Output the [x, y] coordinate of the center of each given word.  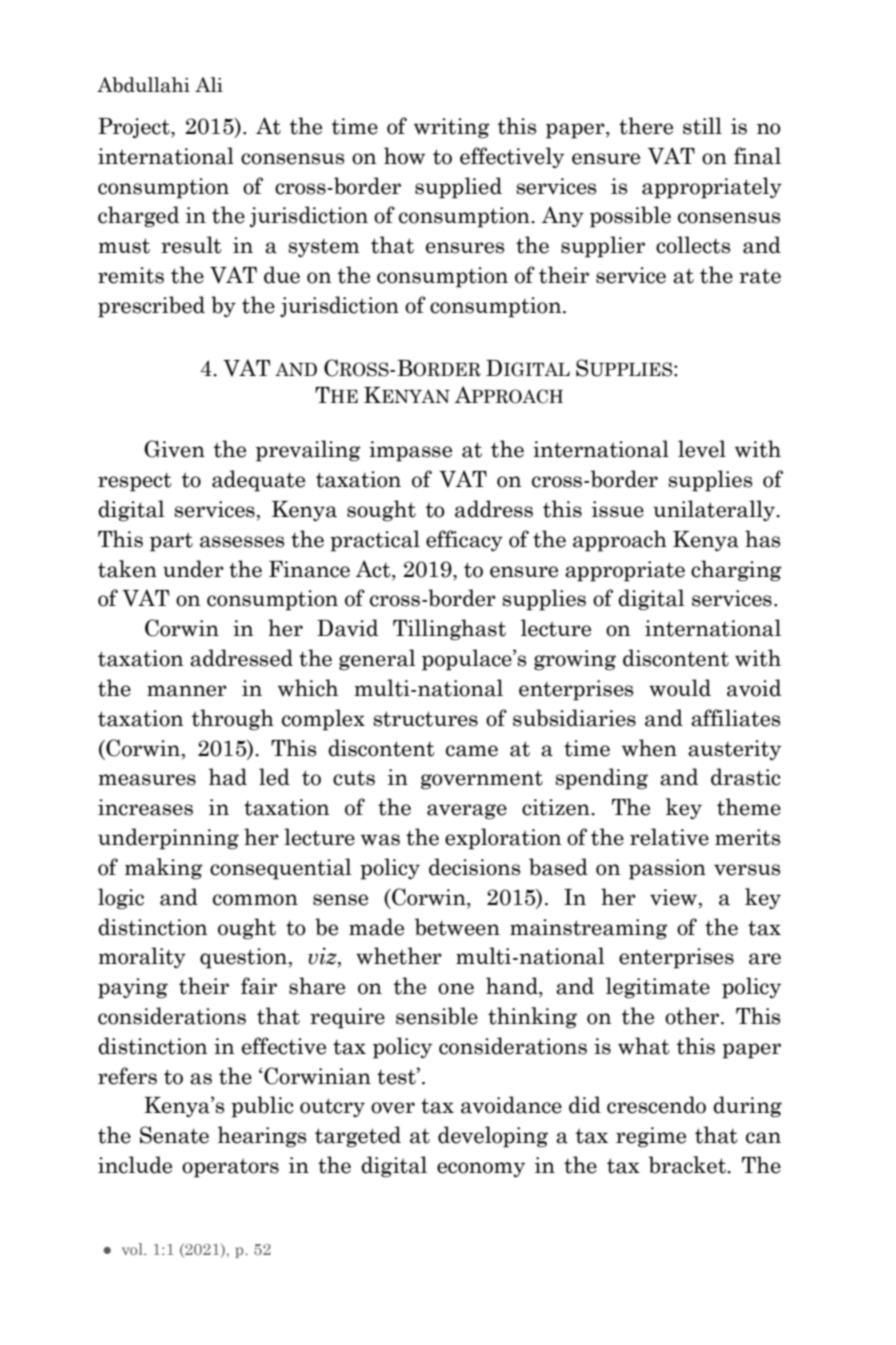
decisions [474, 867]
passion [667, 869]
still [702, 126]
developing [493, 1137]
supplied [458, 188]
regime [651, 1137]
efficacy [464, 540]
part [171, 542]
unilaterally [715, 510]
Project [135, 128]
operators [230, 1168]
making [164, 869]
